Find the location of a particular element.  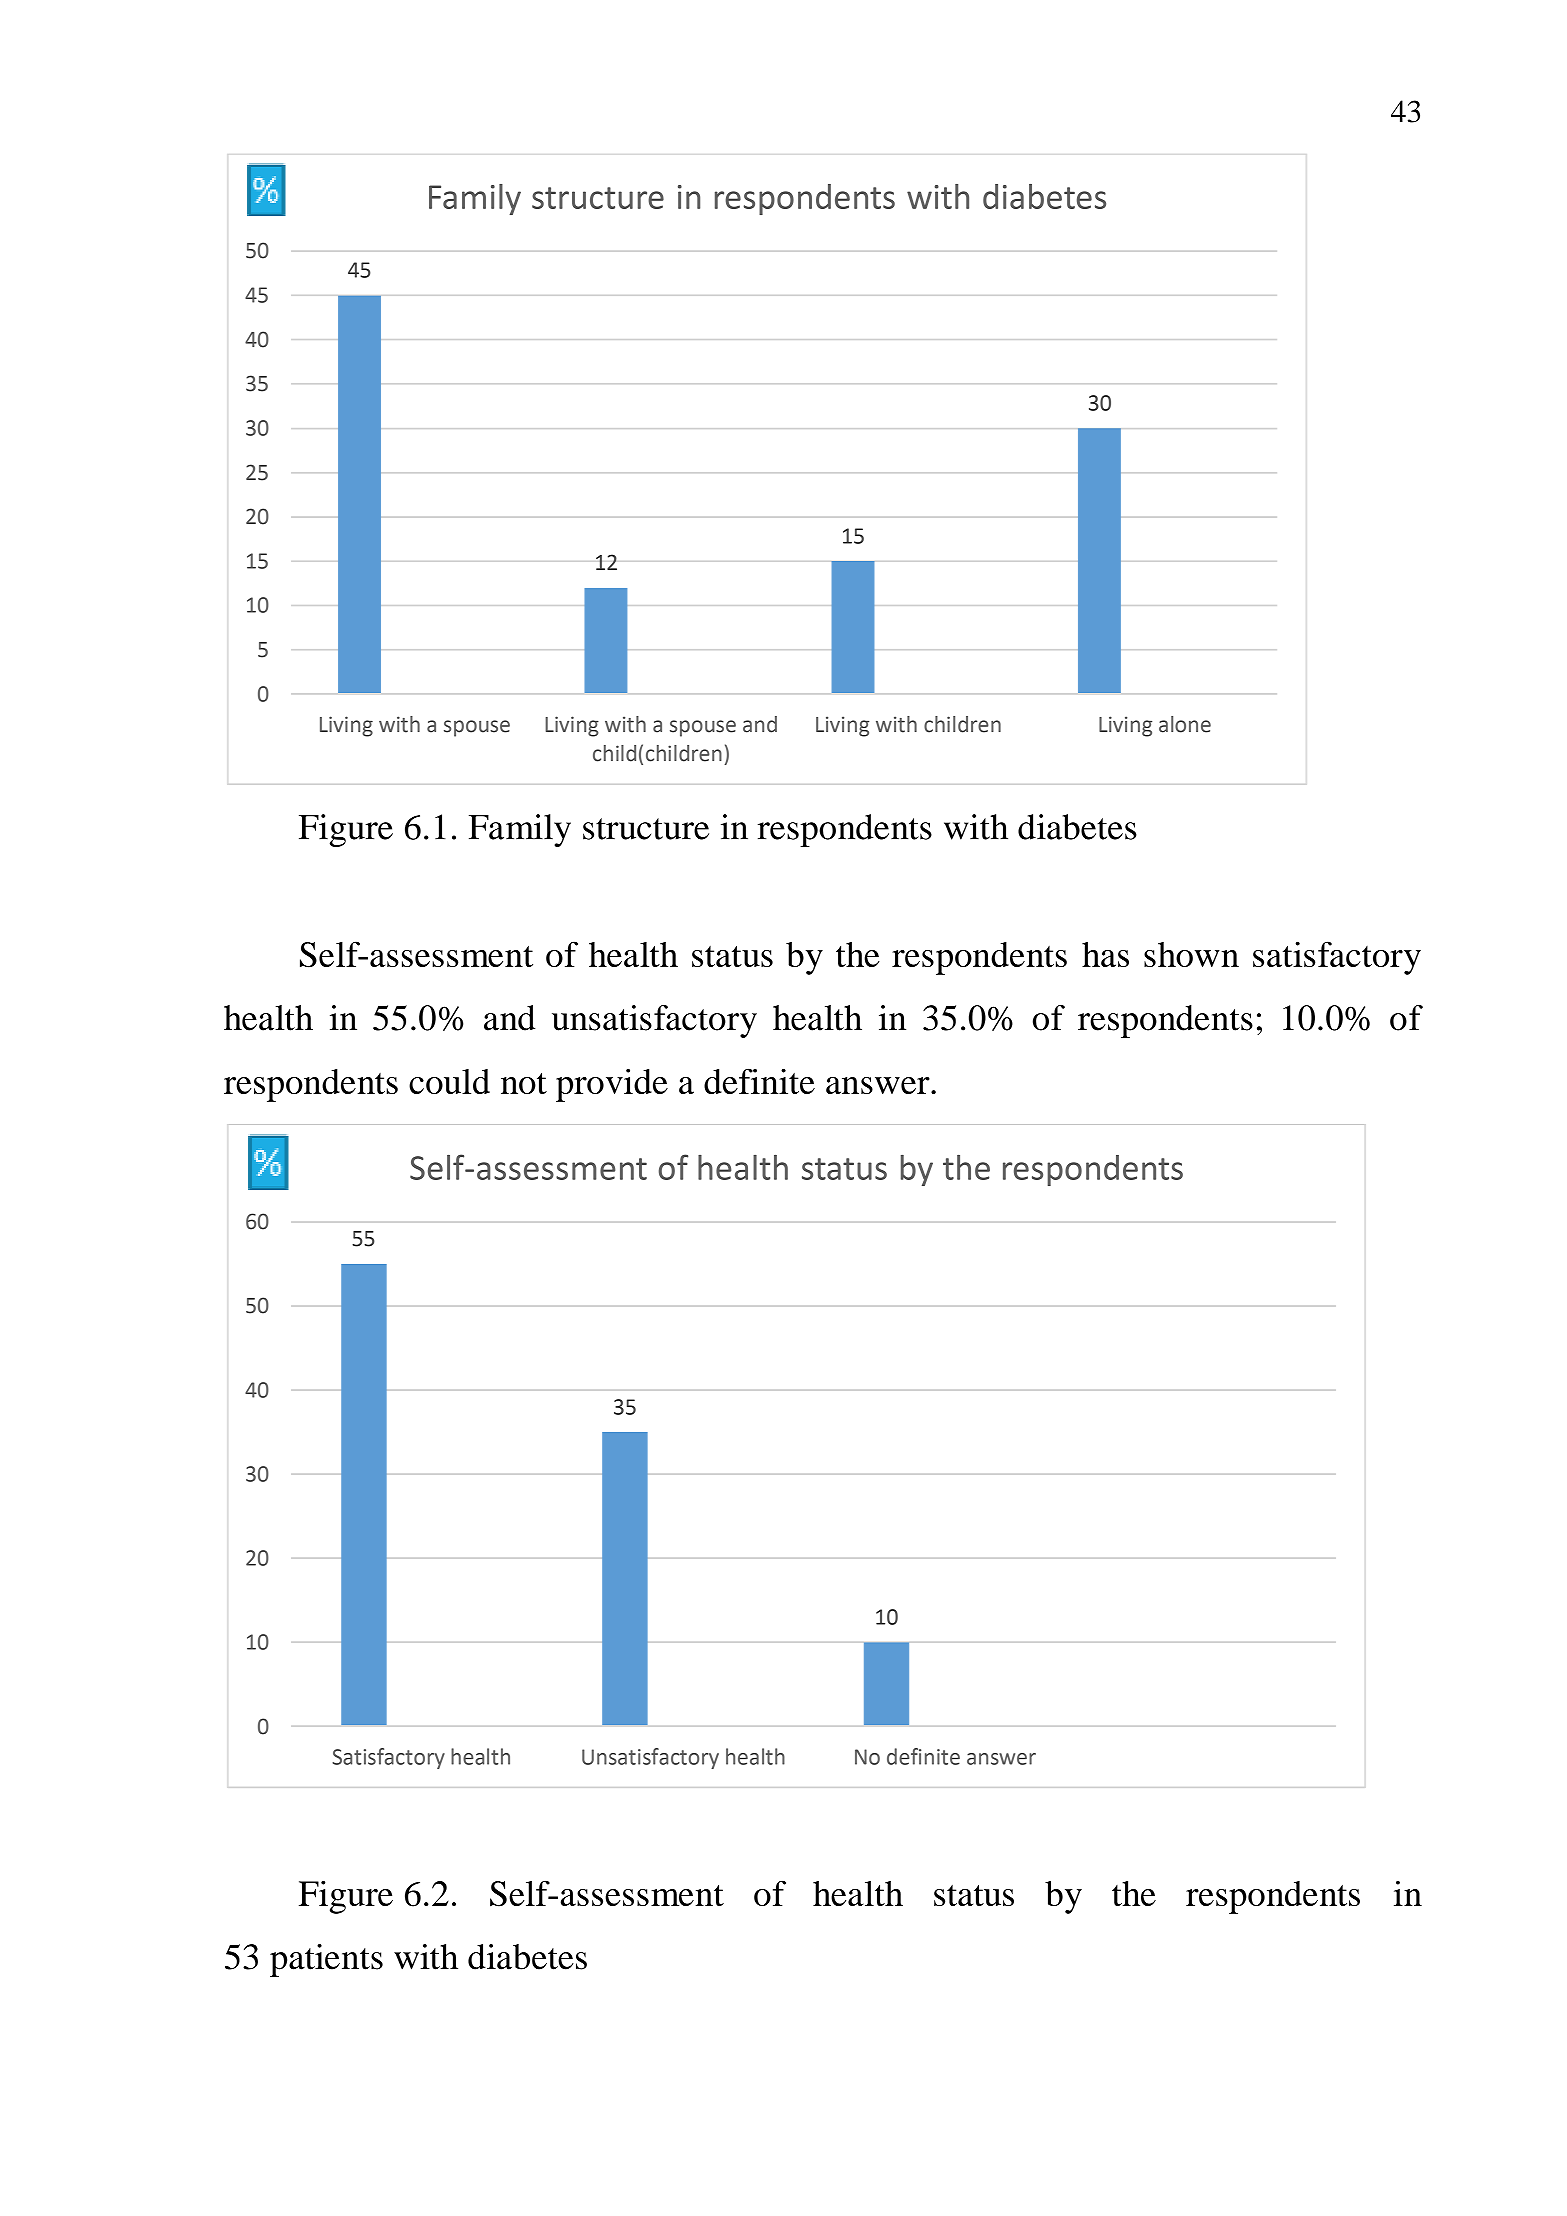

not is located at coordinates (524, 1083).
